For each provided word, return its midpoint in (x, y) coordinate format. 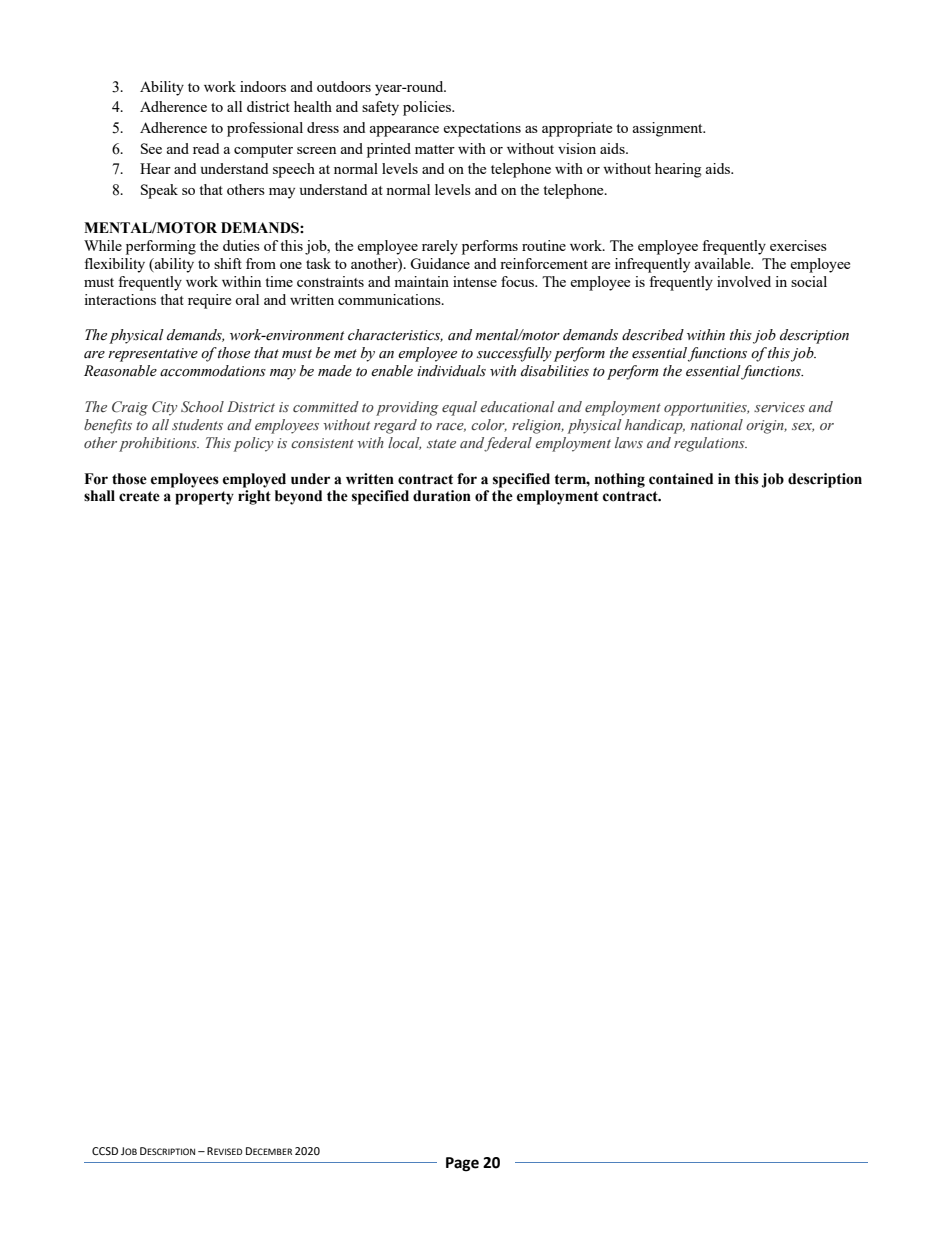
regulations (710, 444)
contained (681, 479)
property (204, 498)
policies (428, 108)
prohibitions (159, 444)
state (441, 443)
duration (442, 496)
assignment (669, 129)
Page (462, 1164)
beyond (298, 497)
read (206, 148)
